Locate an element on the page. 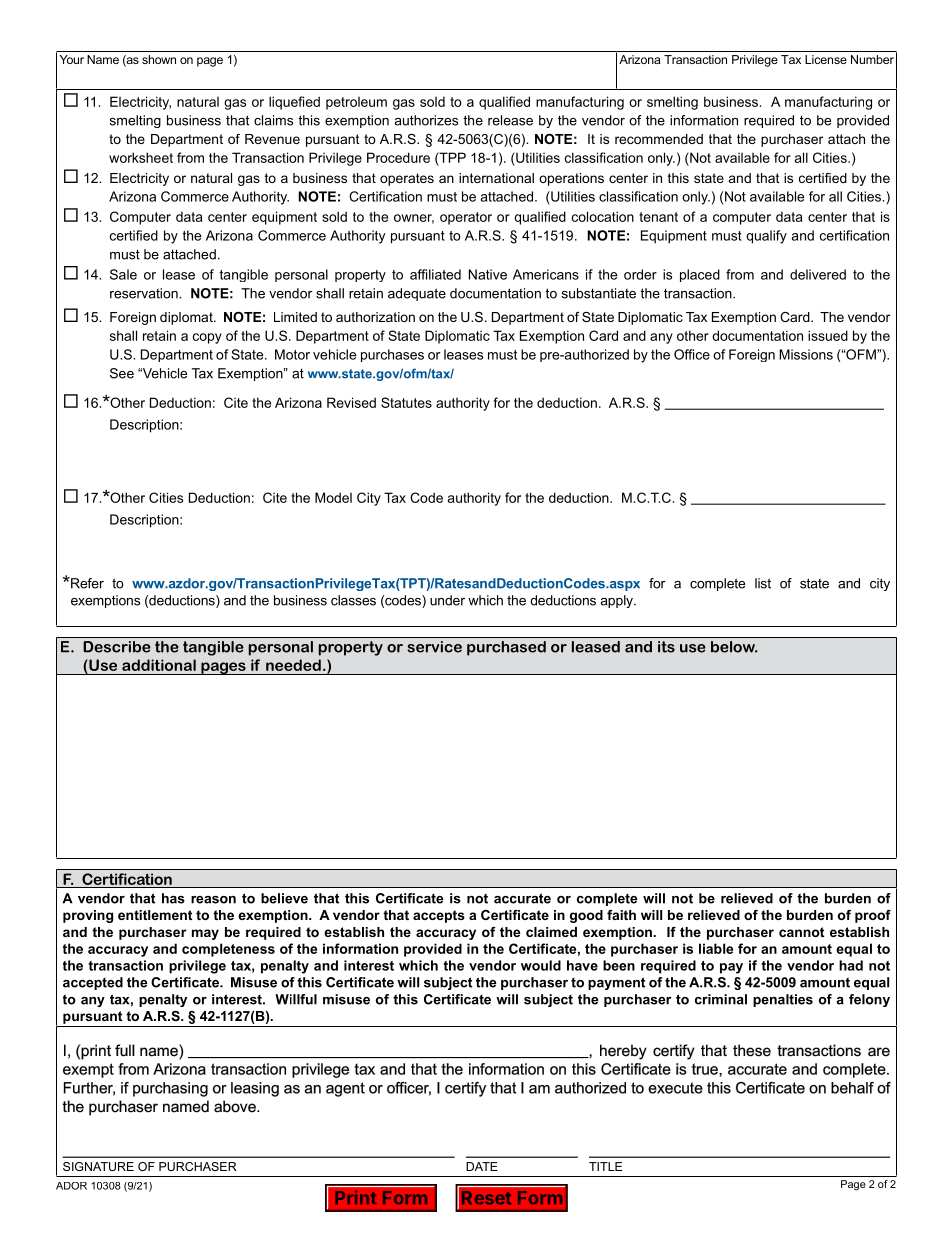 This image has width=952, height=1233. copy is located at coordinates (207, 338).
